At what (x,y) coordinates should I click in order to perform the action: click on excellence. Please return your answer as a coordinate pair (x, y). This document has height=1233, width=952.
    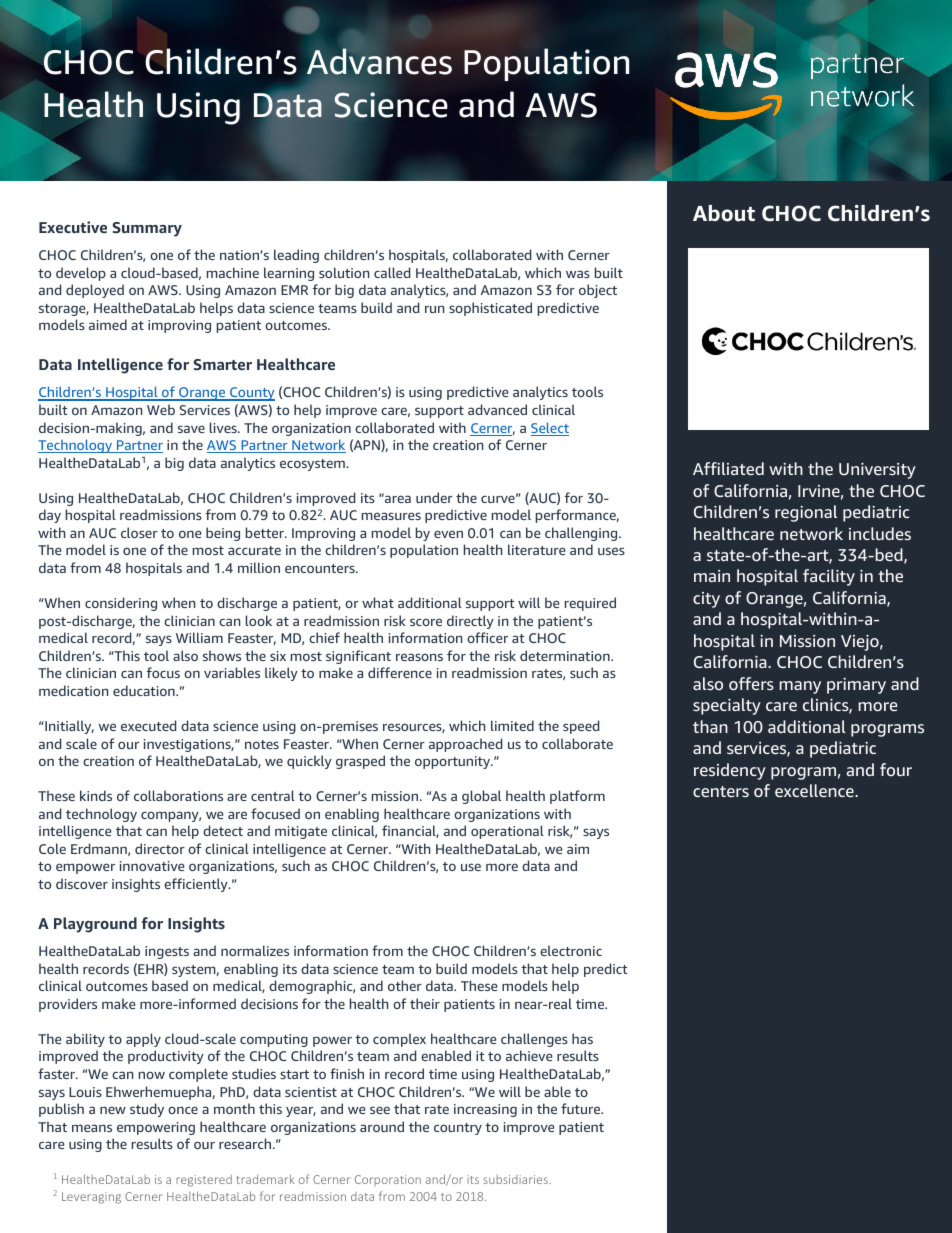
    Looking at the image, I should click on (815, 790).
